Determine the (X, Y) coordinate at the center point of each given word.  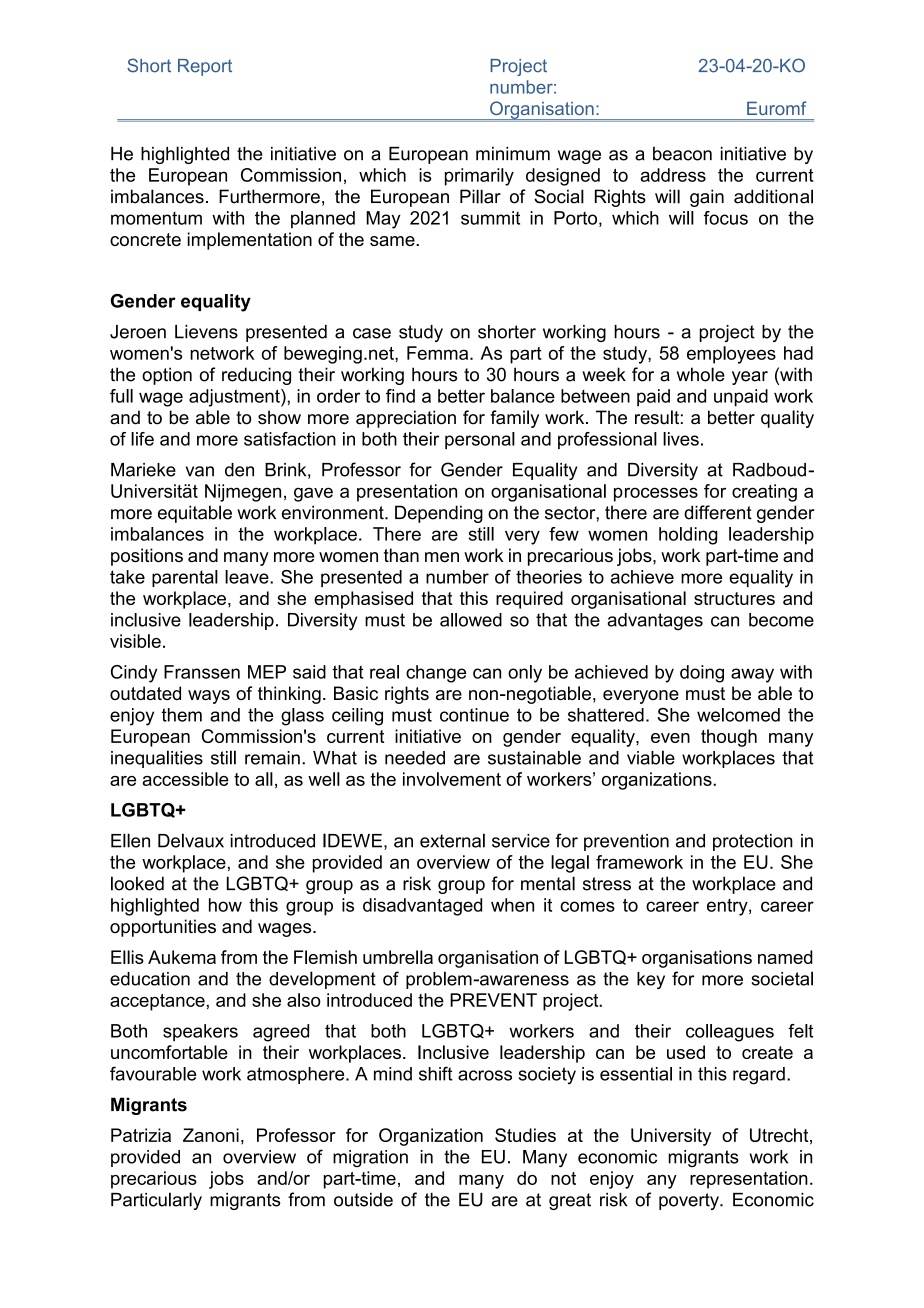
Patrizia (141, 1135)
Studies (525, 1135)
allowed (471, 620)
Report (205, 67)
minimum (513, 154)
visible (135, 641)
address (673, 175)
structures (734, 598)
